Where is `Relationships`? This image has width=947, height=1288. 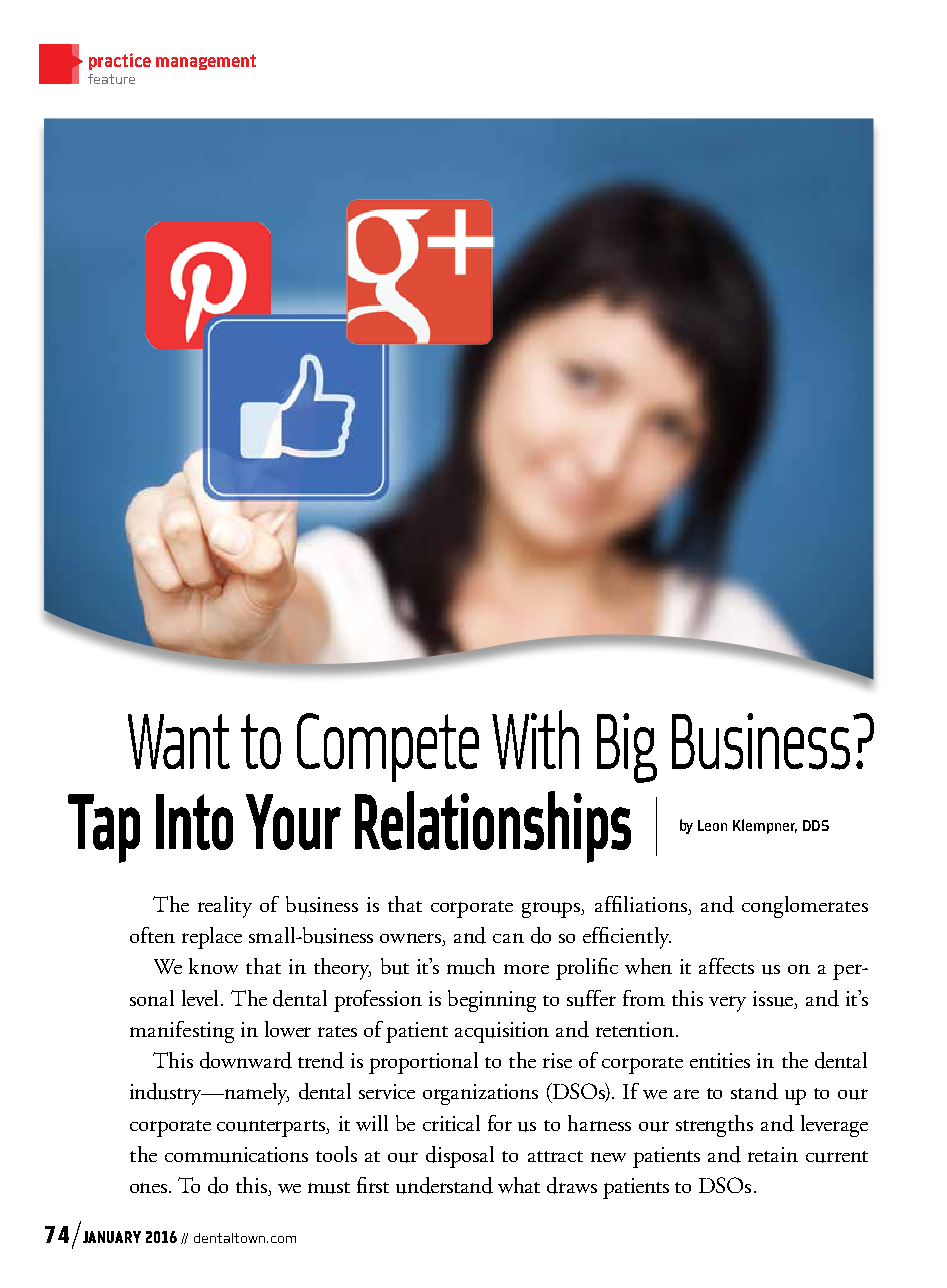 Relationships is located at coordinates (493, 827).
